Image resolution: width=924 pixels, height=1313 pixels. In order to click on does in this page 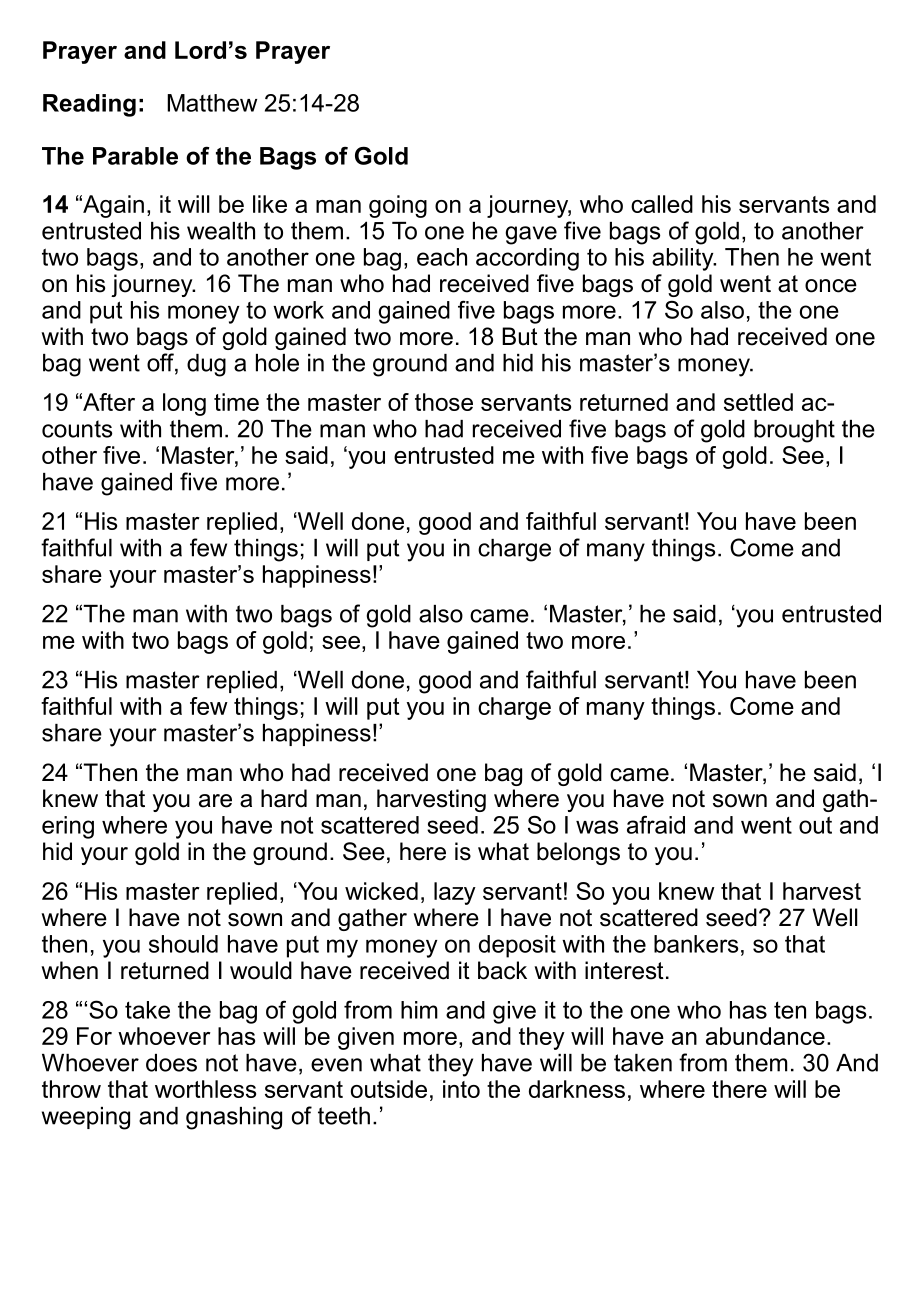, I will do `click(171, 1063)`.
